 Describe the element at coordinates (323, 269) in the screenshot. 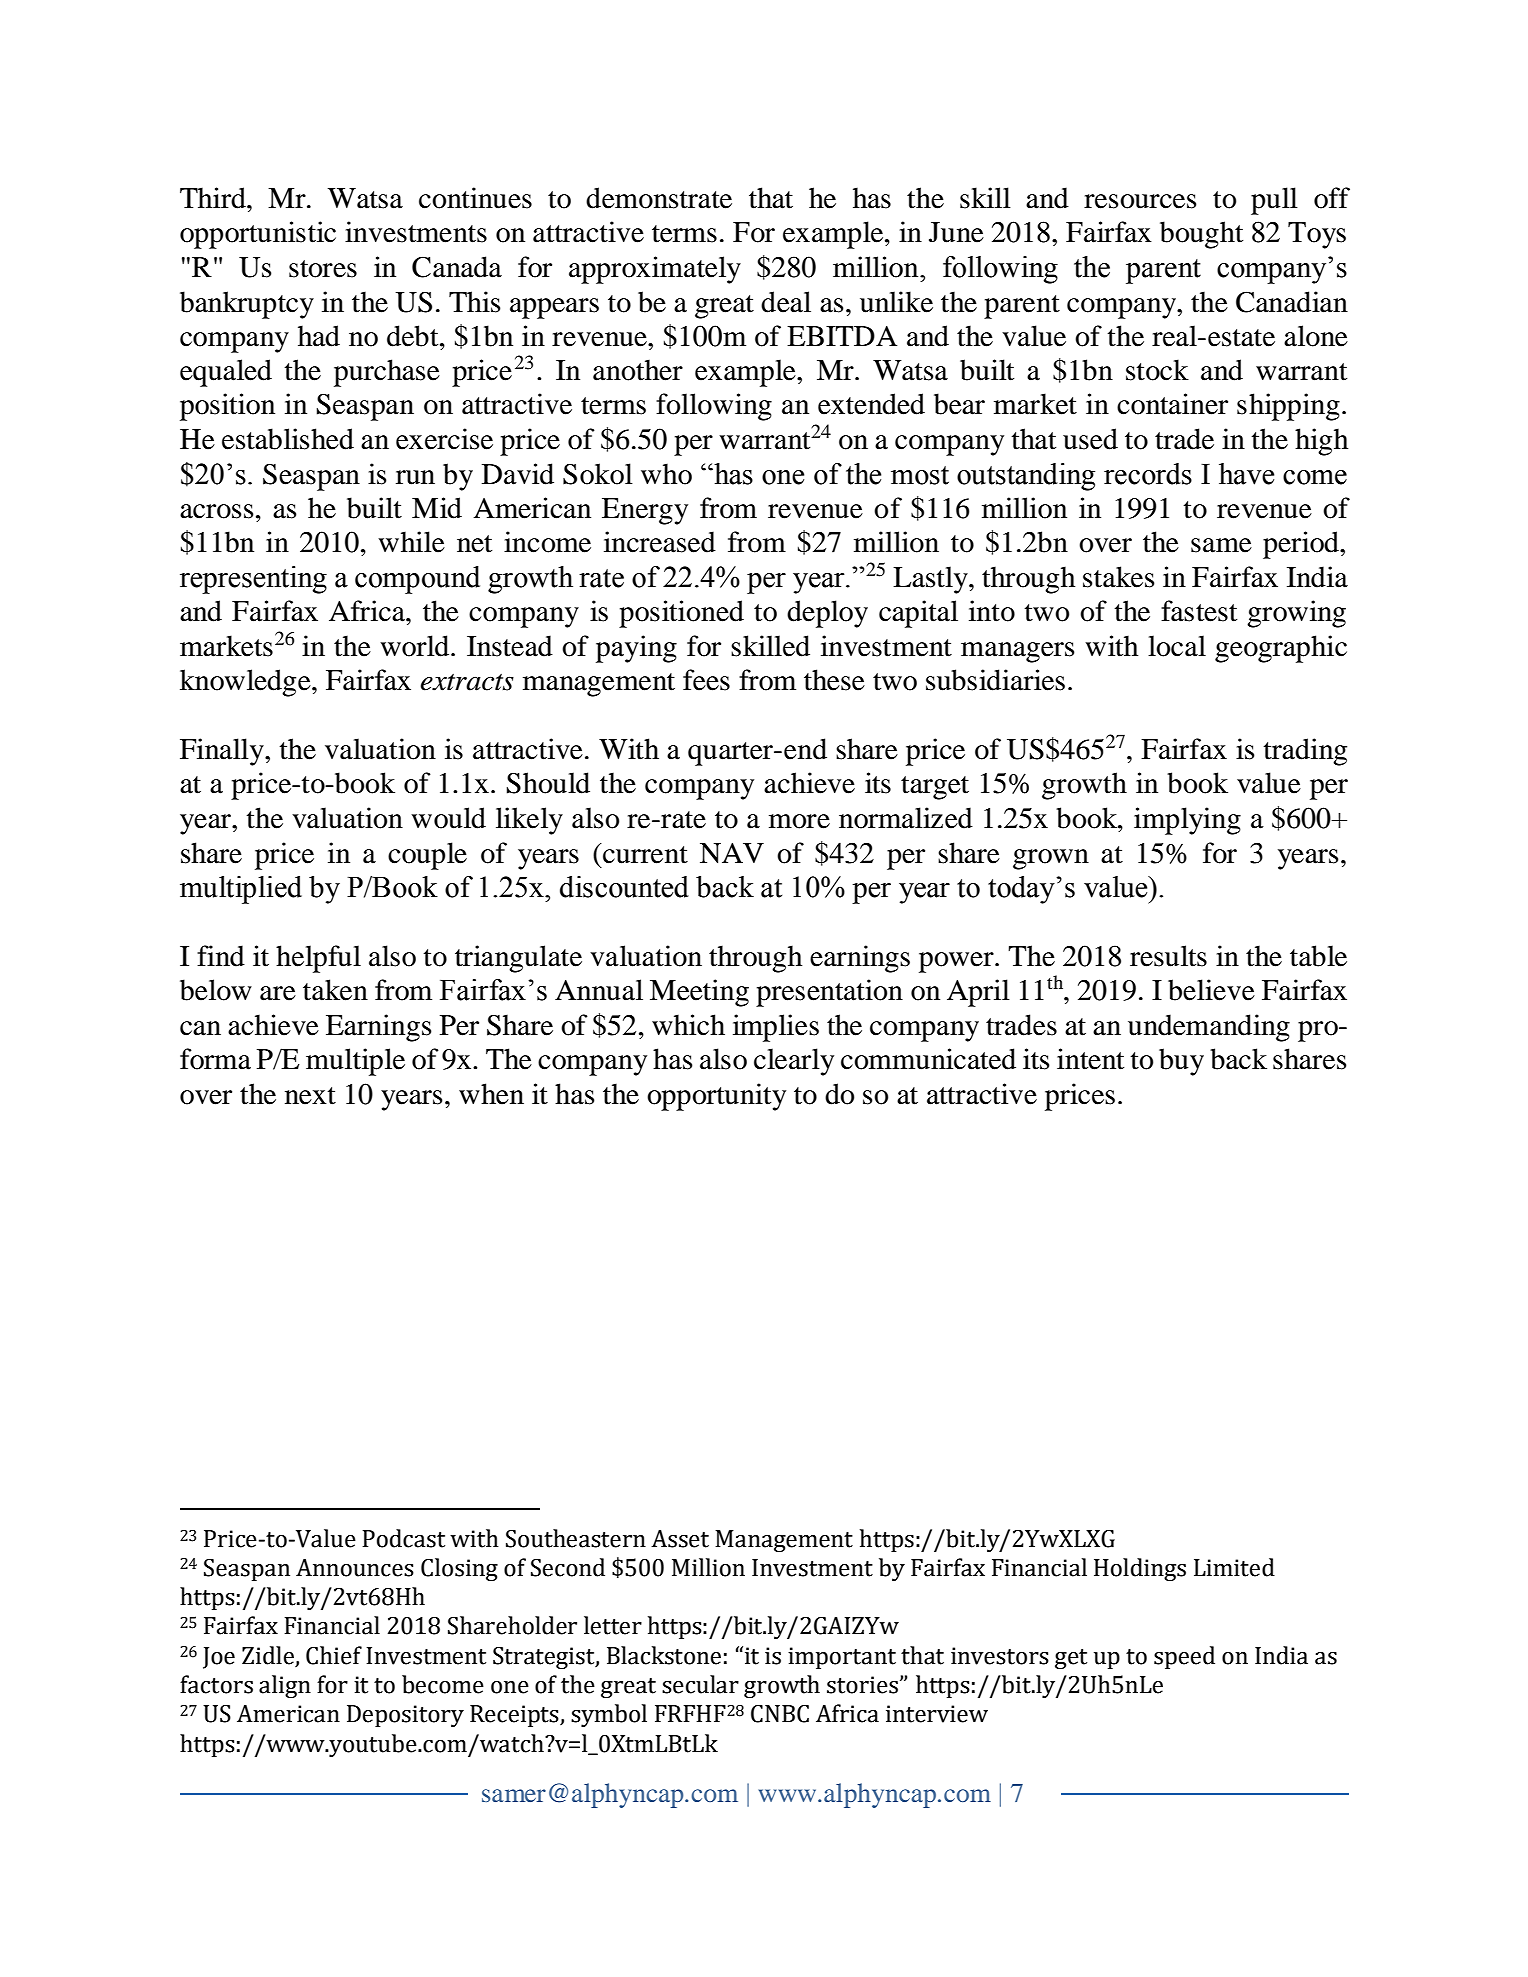

I see `stores` at that location.
